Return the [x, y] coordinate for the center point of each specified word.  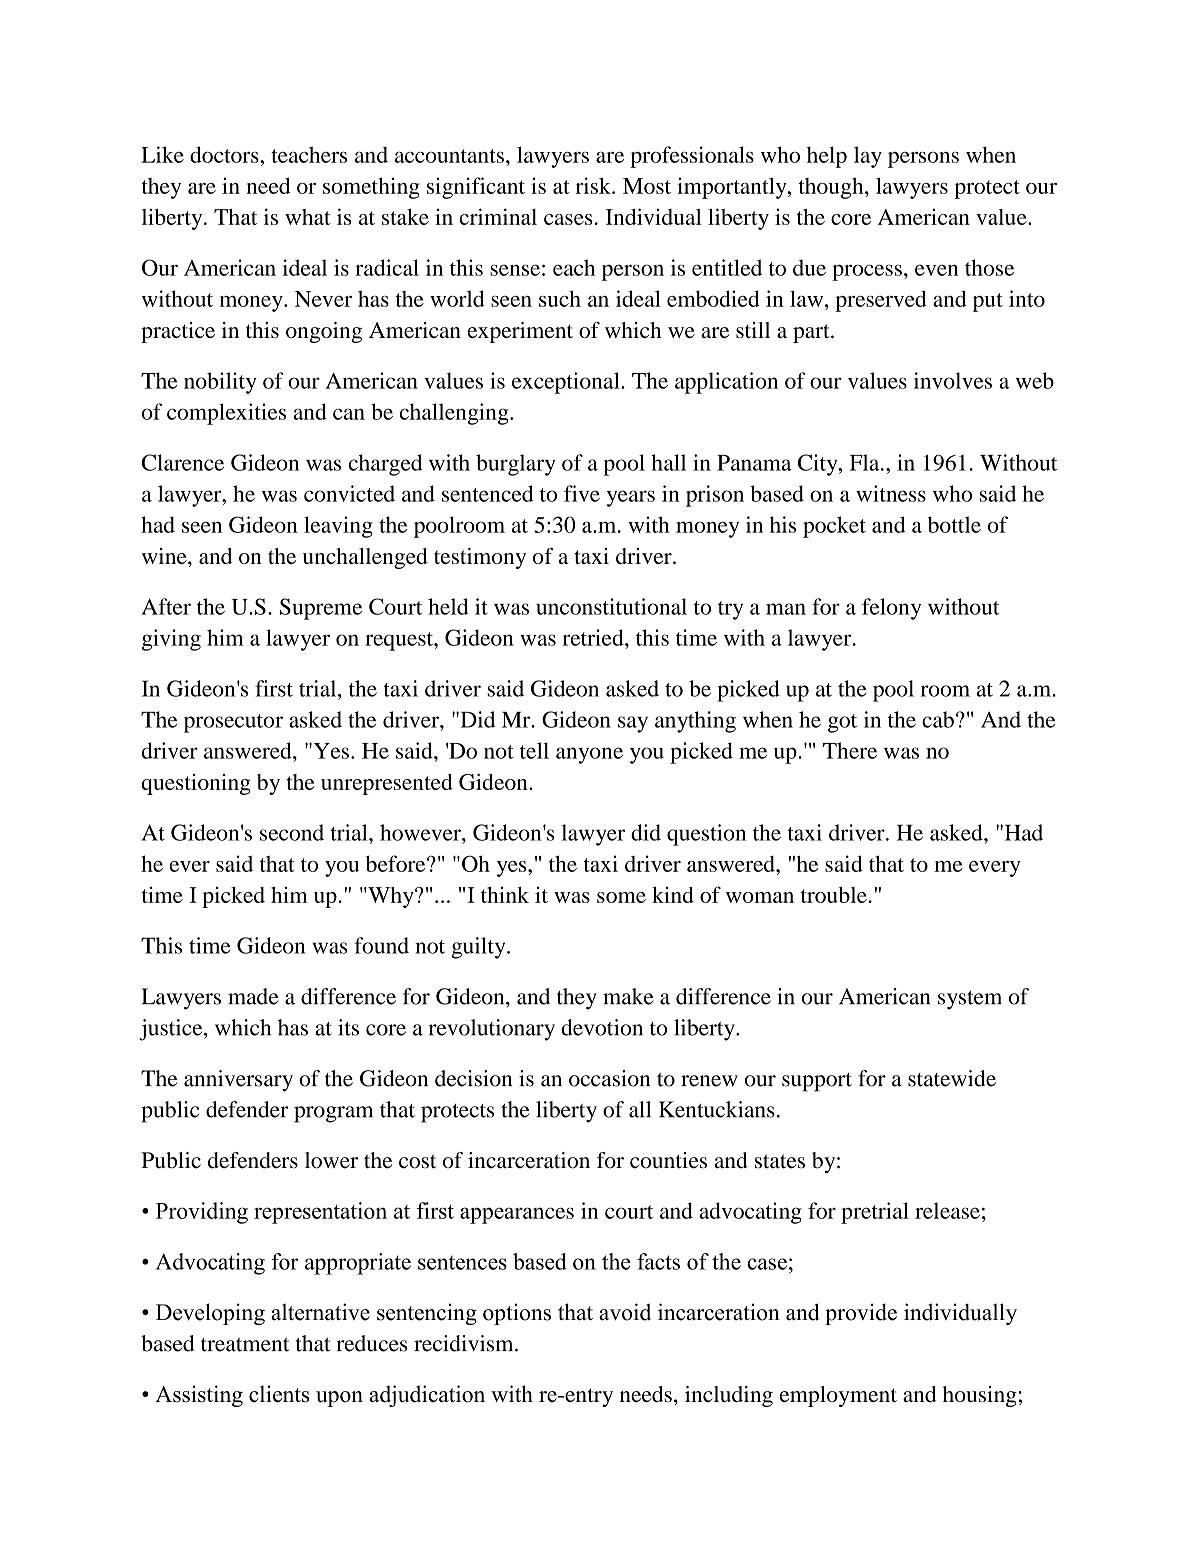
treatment [245, 1345]
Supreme [321, 609]
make [628, 996]
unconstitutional [611, 606]
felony [891, 609]
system [970, 1000]
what [308, 217]
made [253, 996]
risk [594, 185]
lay [868, 157]
